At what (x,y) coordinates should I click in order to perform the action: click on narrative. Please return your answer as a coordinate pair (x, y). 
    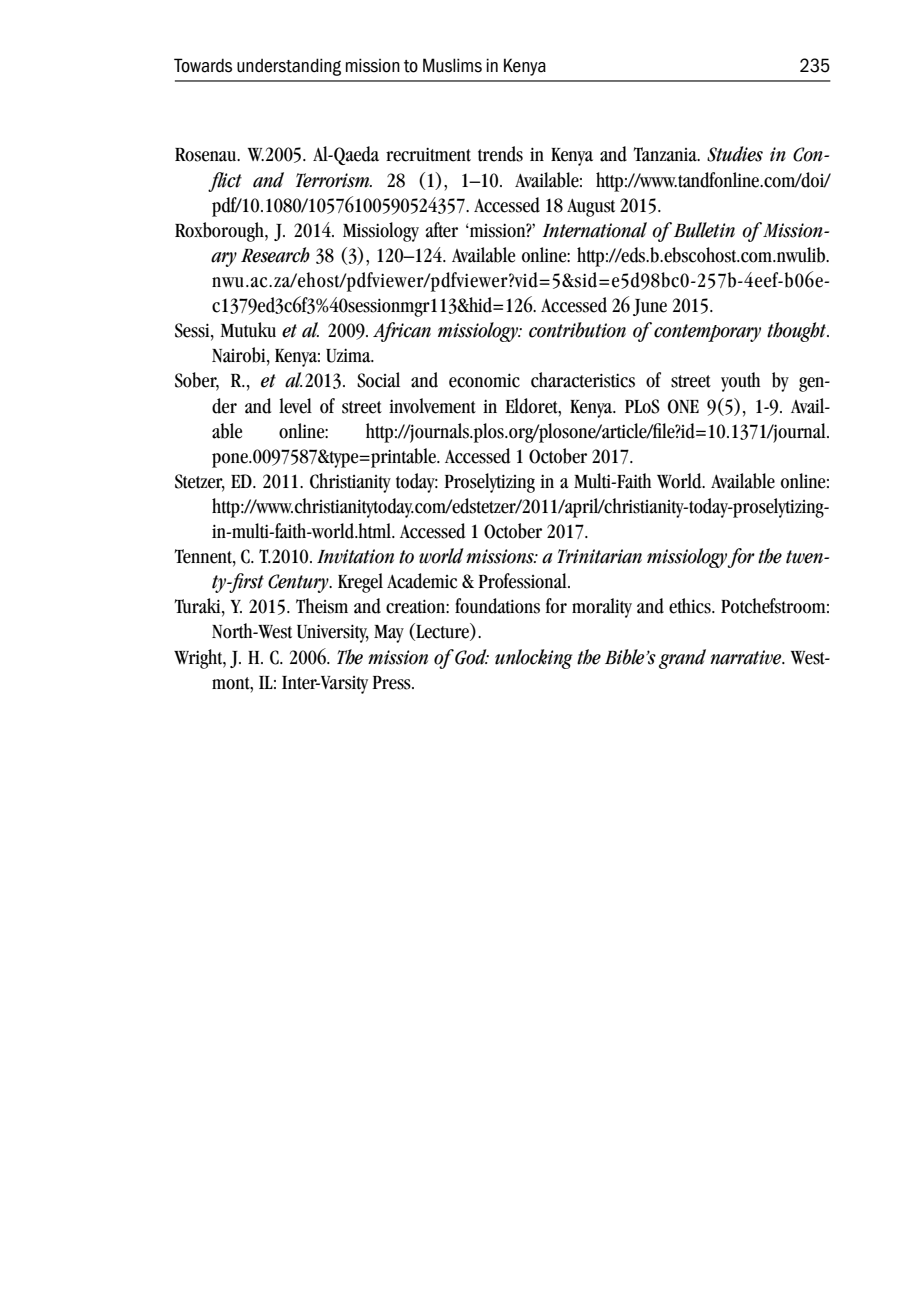
    Looking at the image, I should click on (747, 657).
